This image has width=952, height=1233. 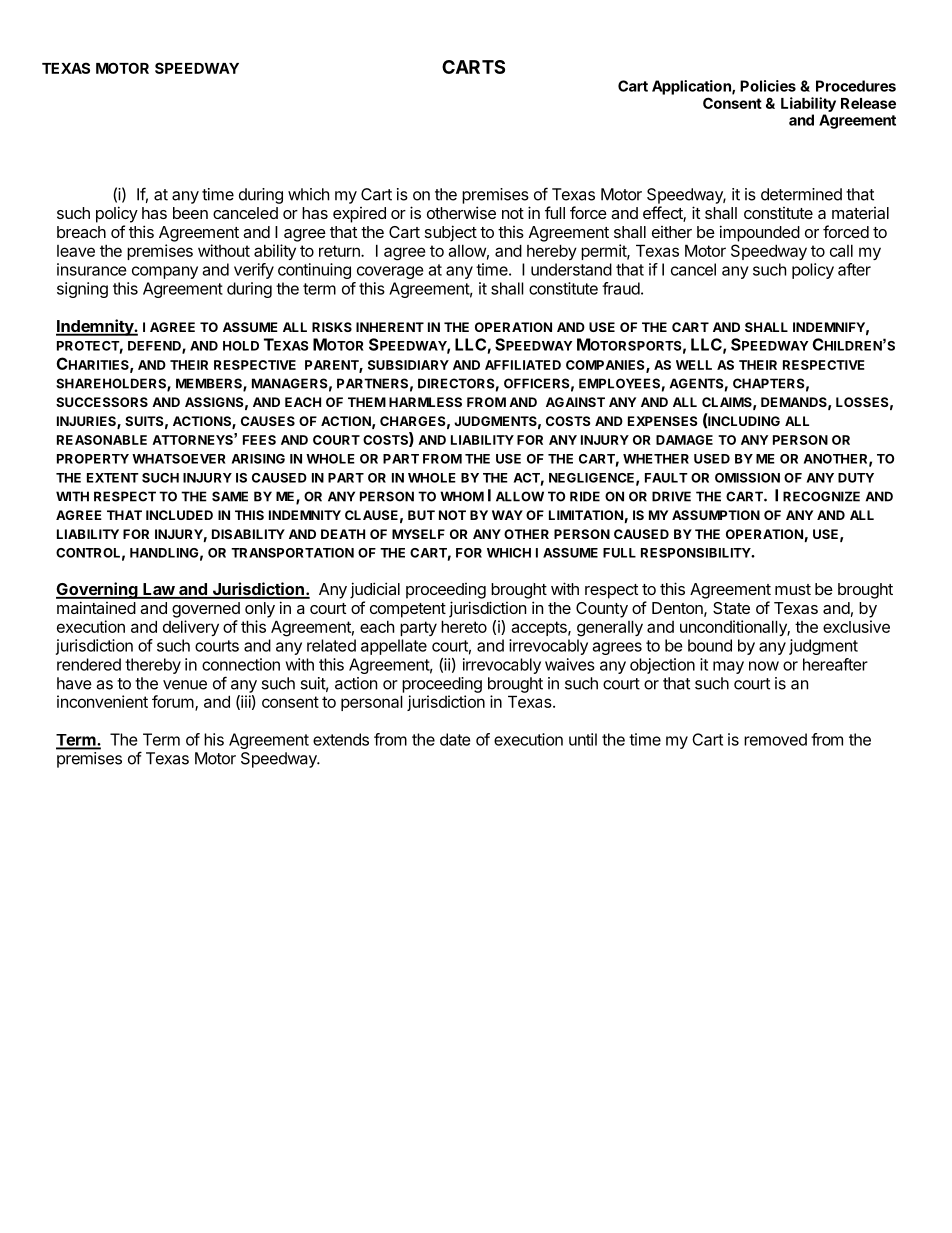 I want to click on INCLUDED, so click(x=179, y=515).
